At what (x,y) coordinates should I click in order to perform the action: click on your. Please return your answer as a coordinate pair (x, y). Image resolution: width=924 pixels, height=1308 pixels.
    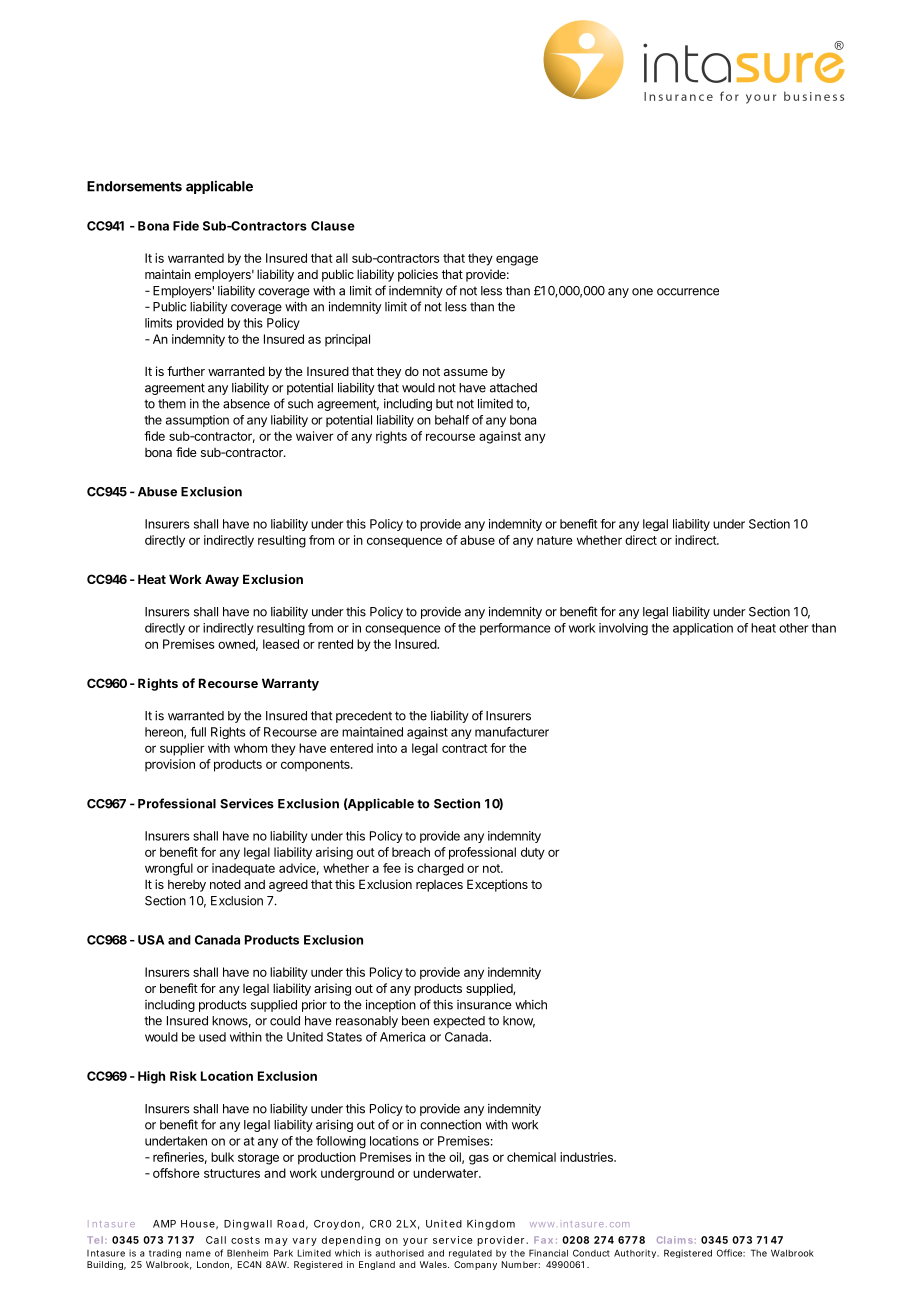
    Looking at the image, I should click on (415, 1242).
